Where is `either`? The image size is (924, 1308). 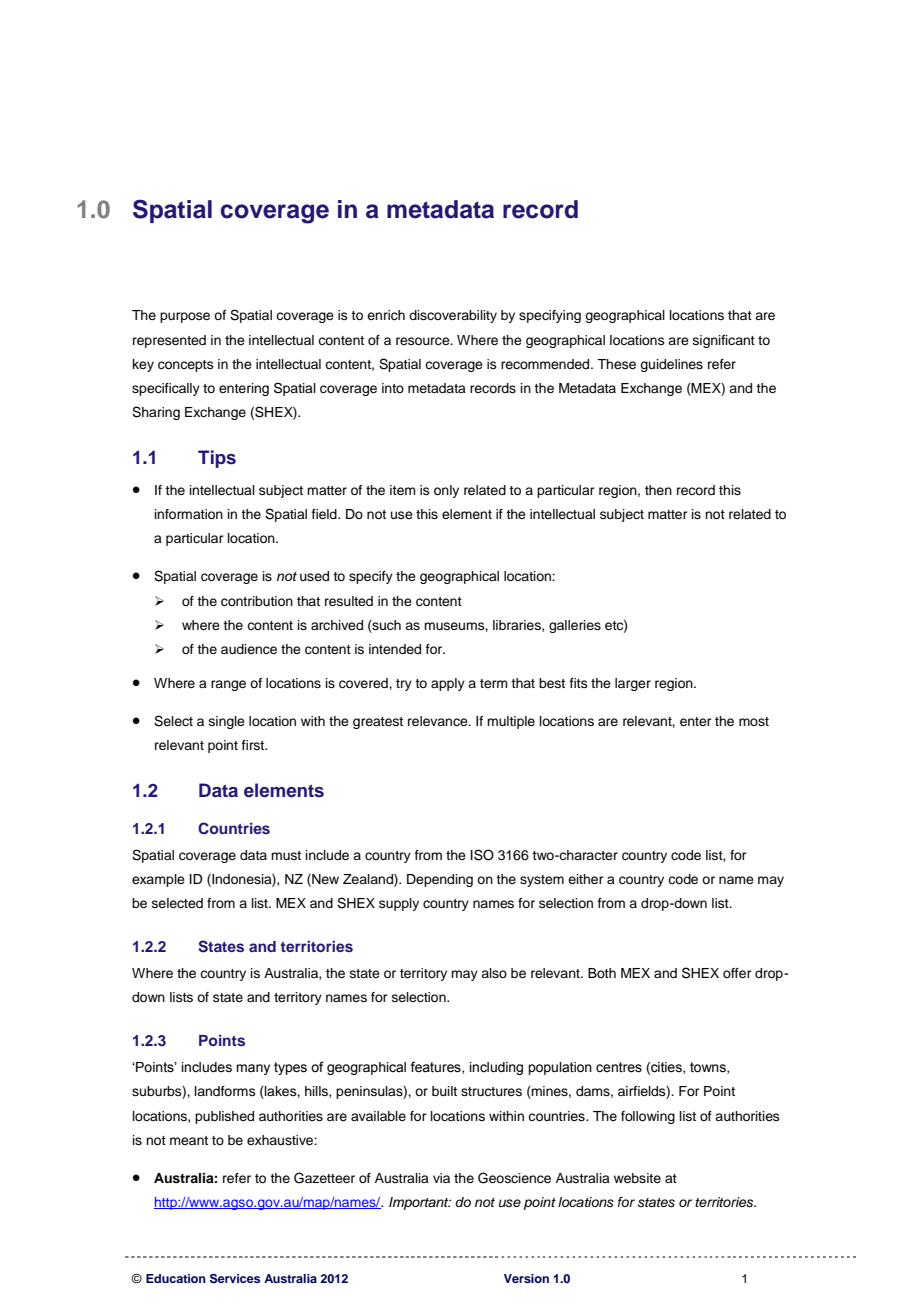
either is located at coordinates (586, 879).
